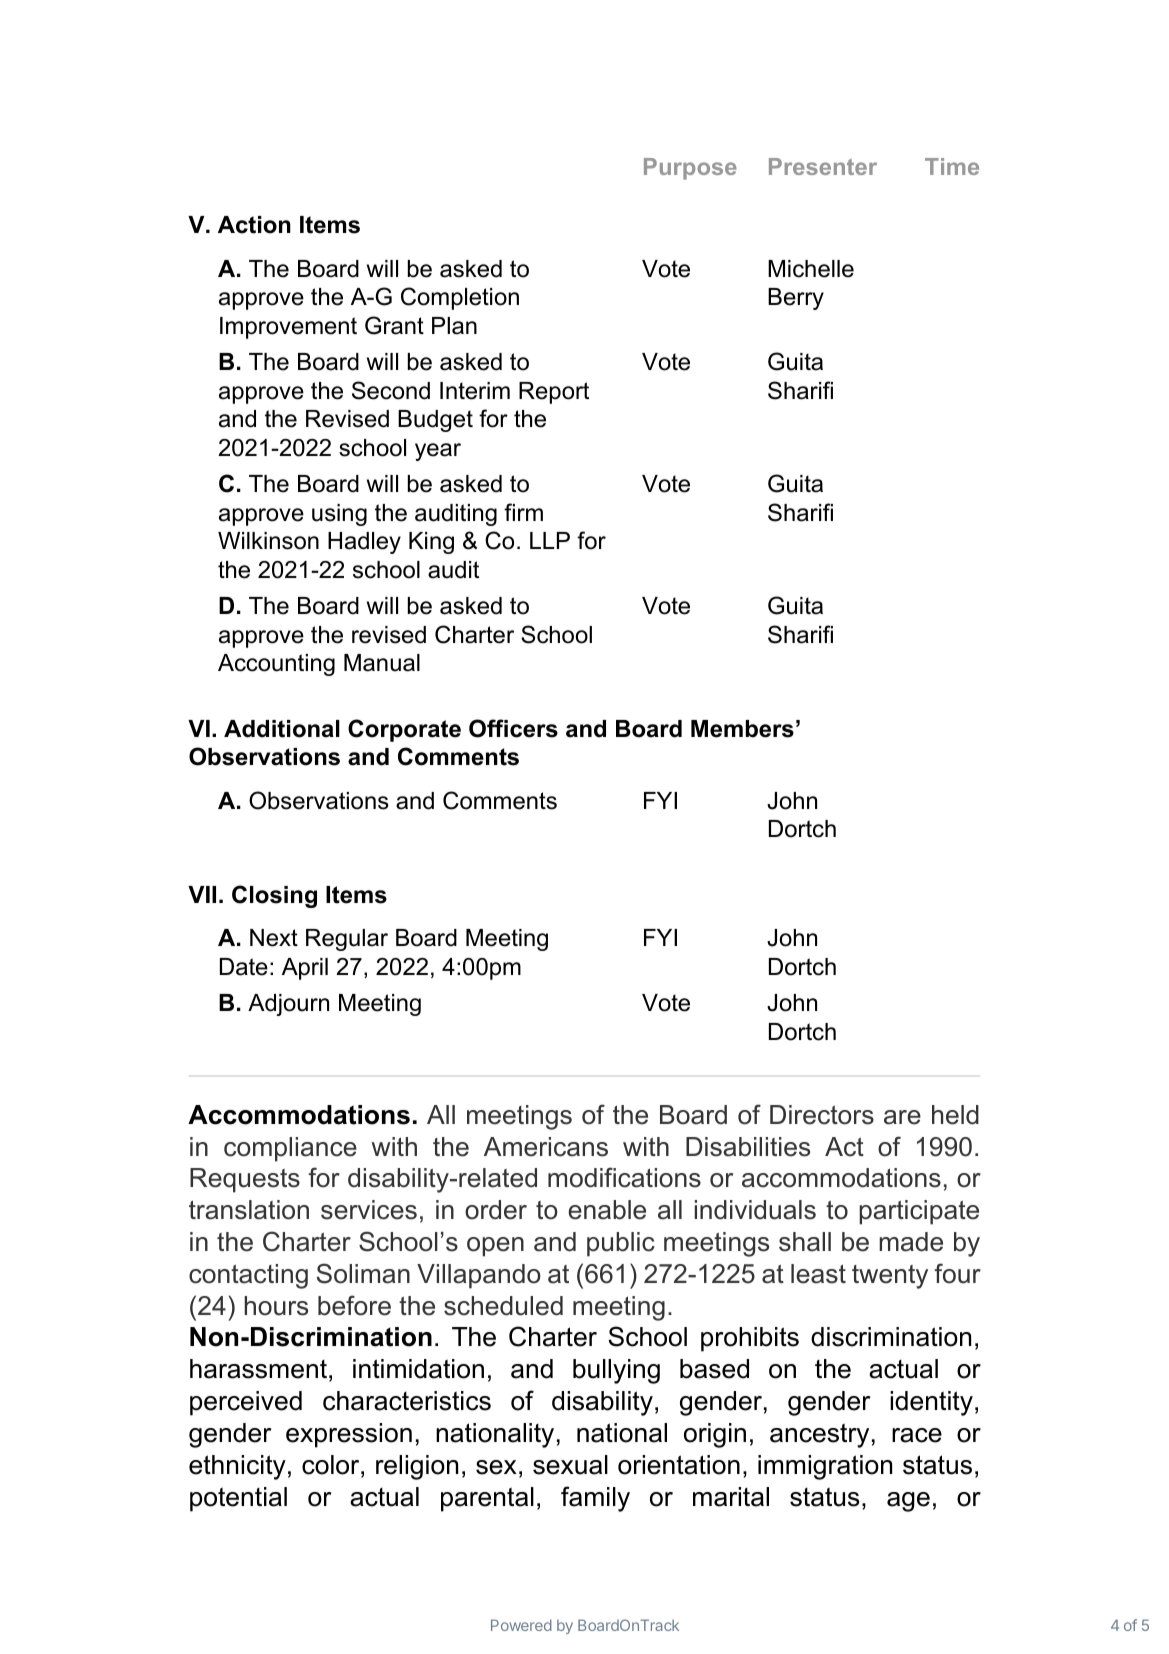 Image resolution: width=1169 pixels, height=1654 pixels. What do you see at coordinates (290, 1149) in the image?
I see `compliance` at bounding box center [290, 1149].
